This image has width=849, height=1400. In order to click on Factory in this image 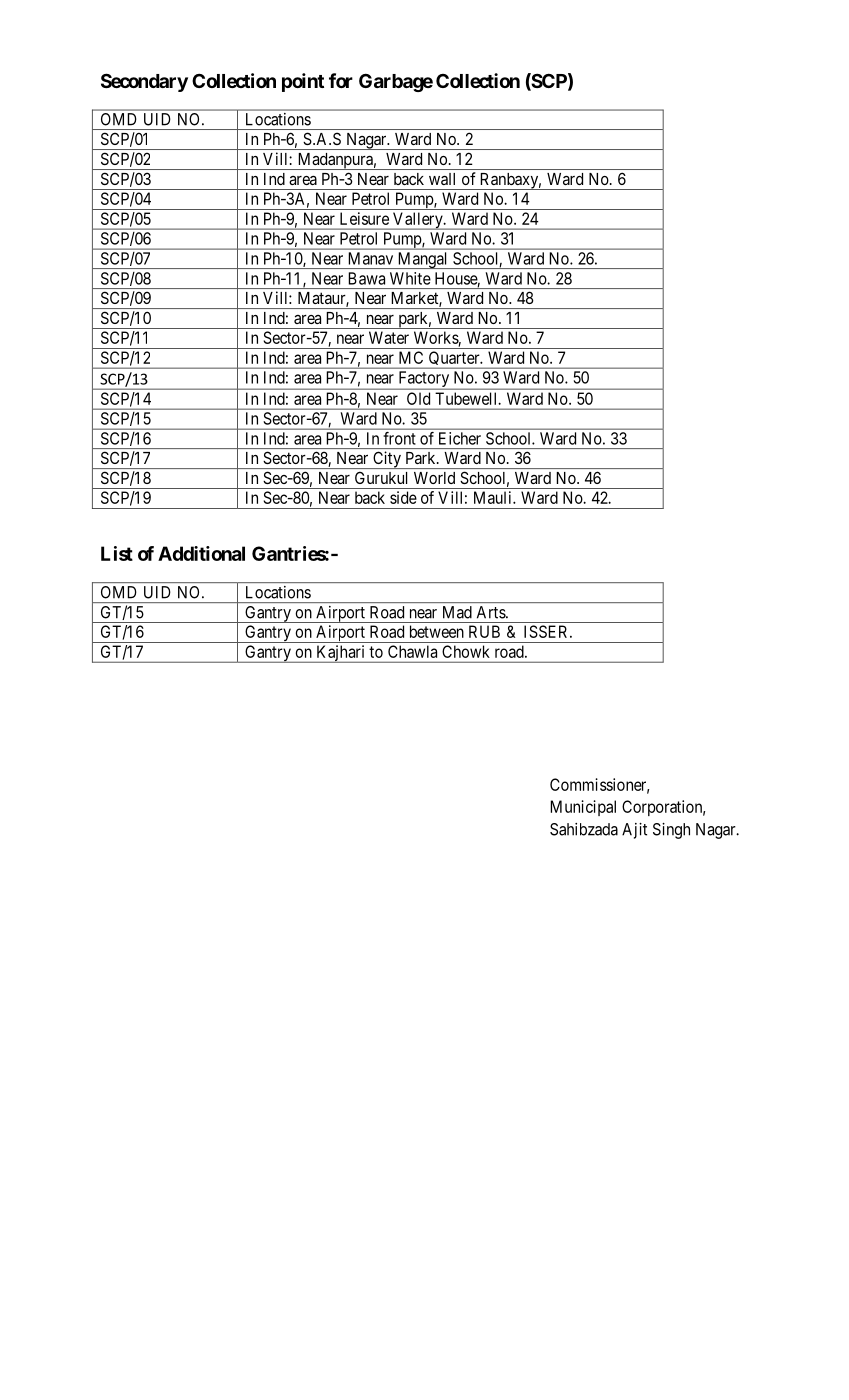, I will do `click(424, 380)`.
